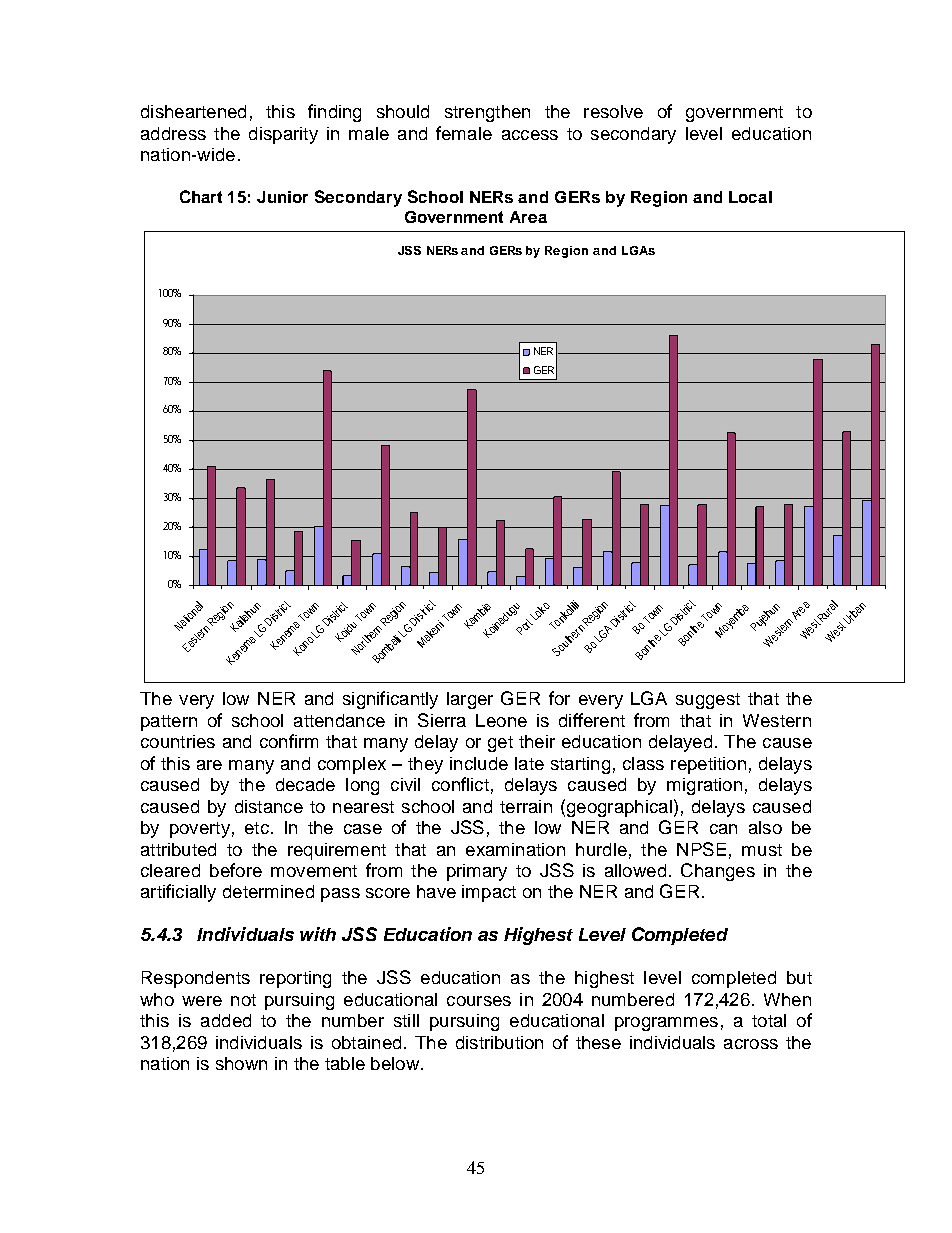  What do you see at coordinates (470, 700) in the page?
I see `larger` at bounding box center [470, 700].
